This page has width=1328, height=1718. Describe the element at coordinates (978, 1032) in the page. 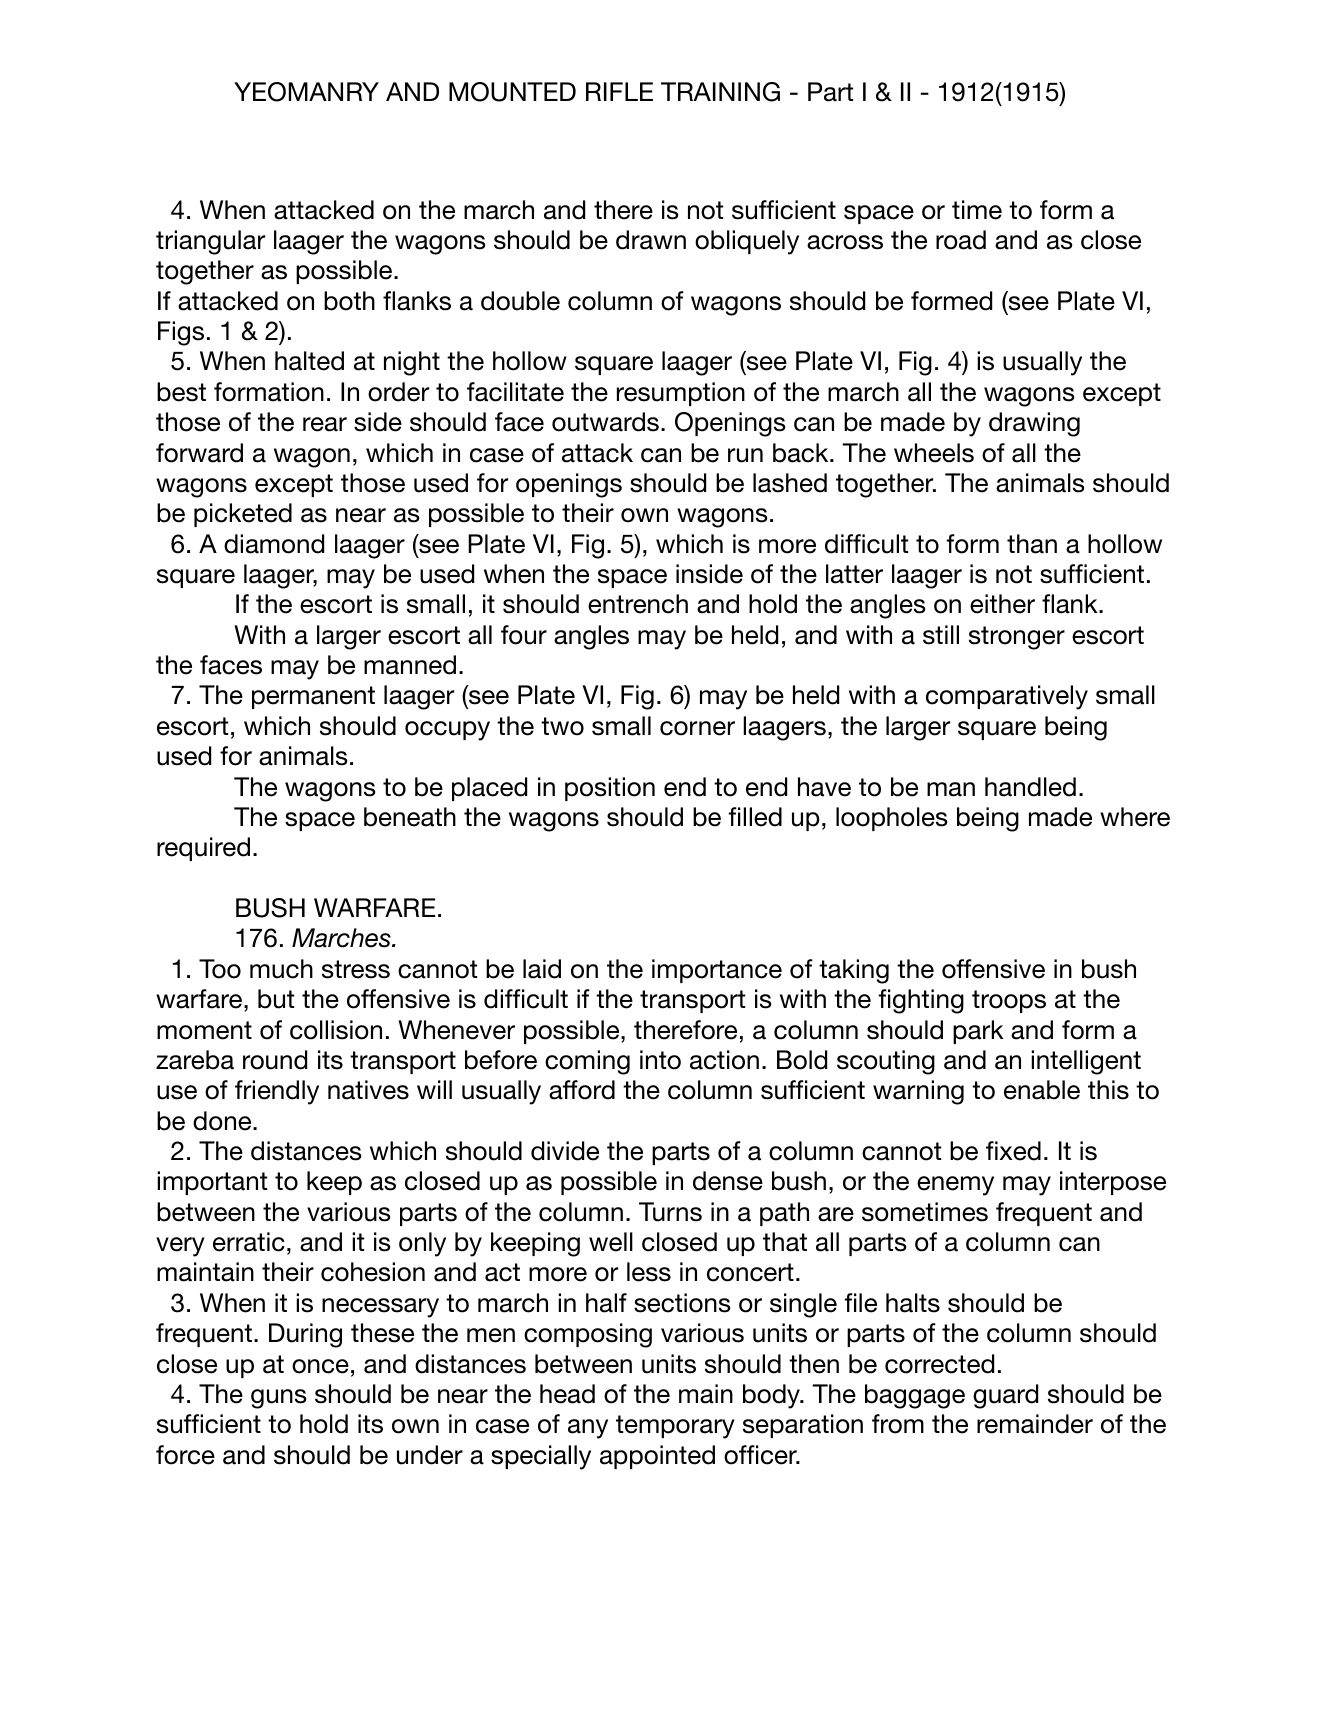

I see `park` at that location.
